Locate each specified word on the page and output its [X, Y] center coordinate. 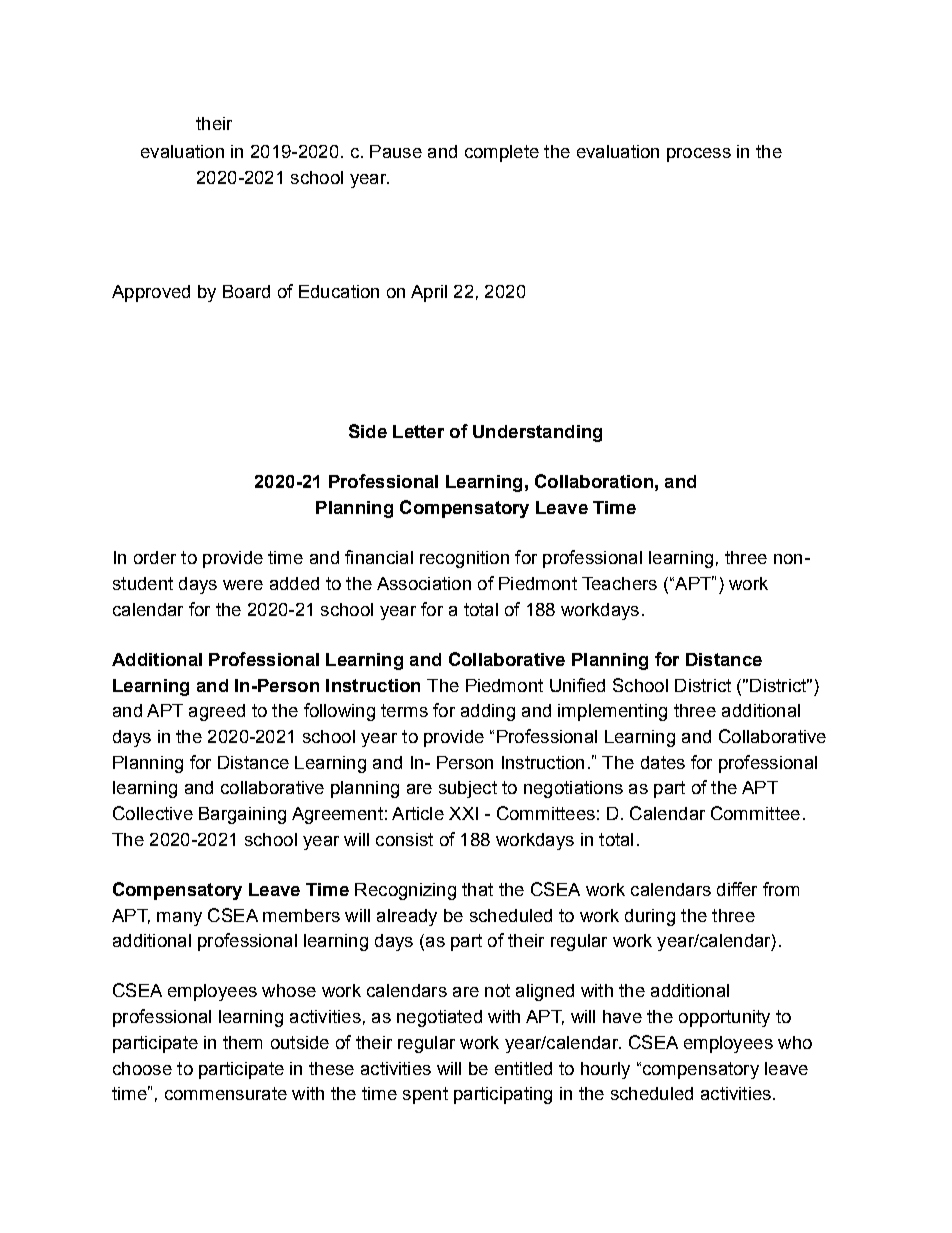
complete [502, 153]
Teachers [619, 583]
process [699, 155]
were [243, 585]
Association [424, 583]
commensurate [226, 1093]
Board [246, 291]
